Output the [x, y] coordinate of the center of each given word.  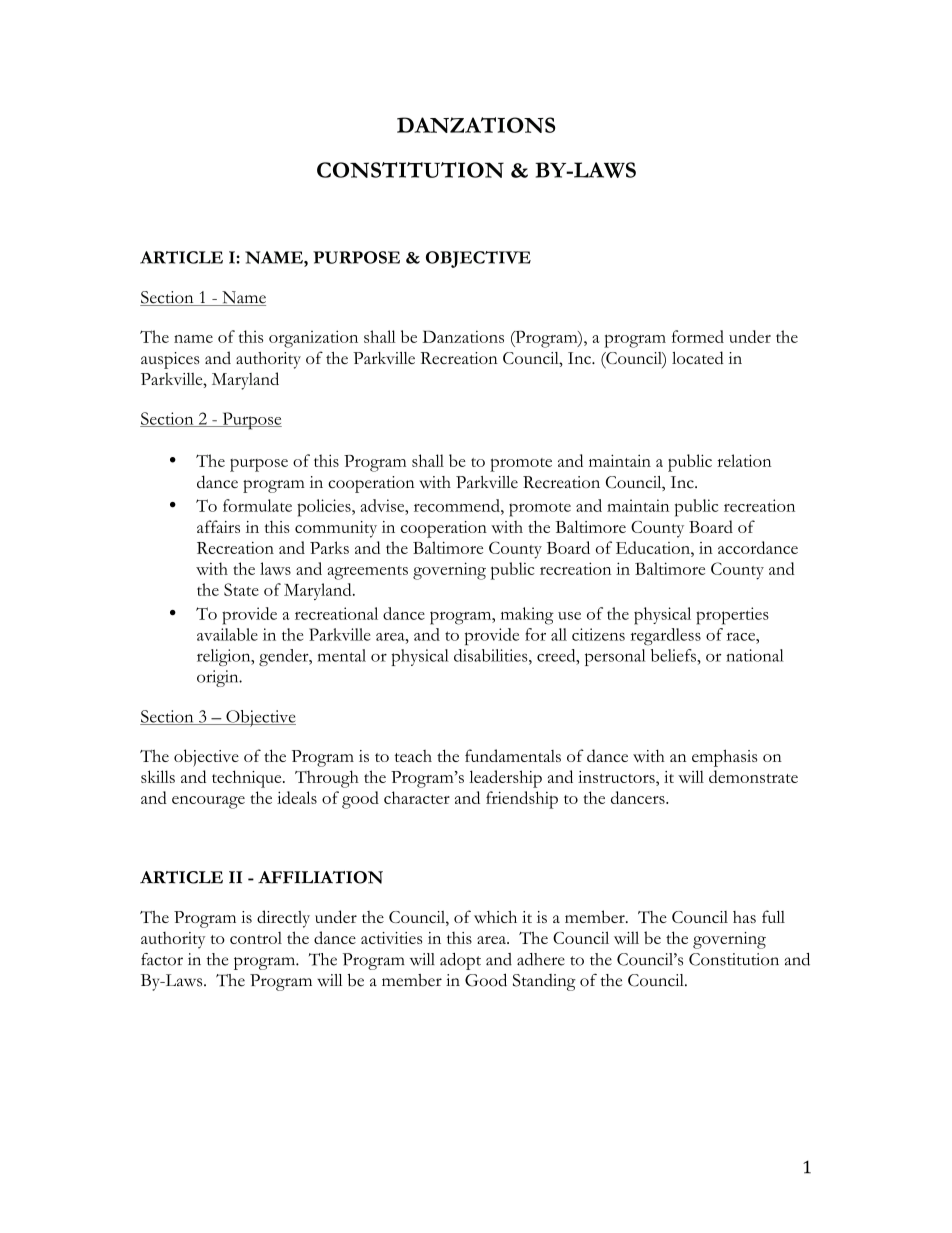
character [417, 797]
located [698, 357]
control [256, 938]
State [241, 589]
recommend [458, 505]
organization [313, 339]
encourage [208, 802]
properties [732, 616]
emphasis [724, 758]
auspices [170, 360]
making [527, 616]
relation [744, 460]
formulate [257, 505]
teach [413, 756]
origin [219, 678]
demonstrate [753, 776]
